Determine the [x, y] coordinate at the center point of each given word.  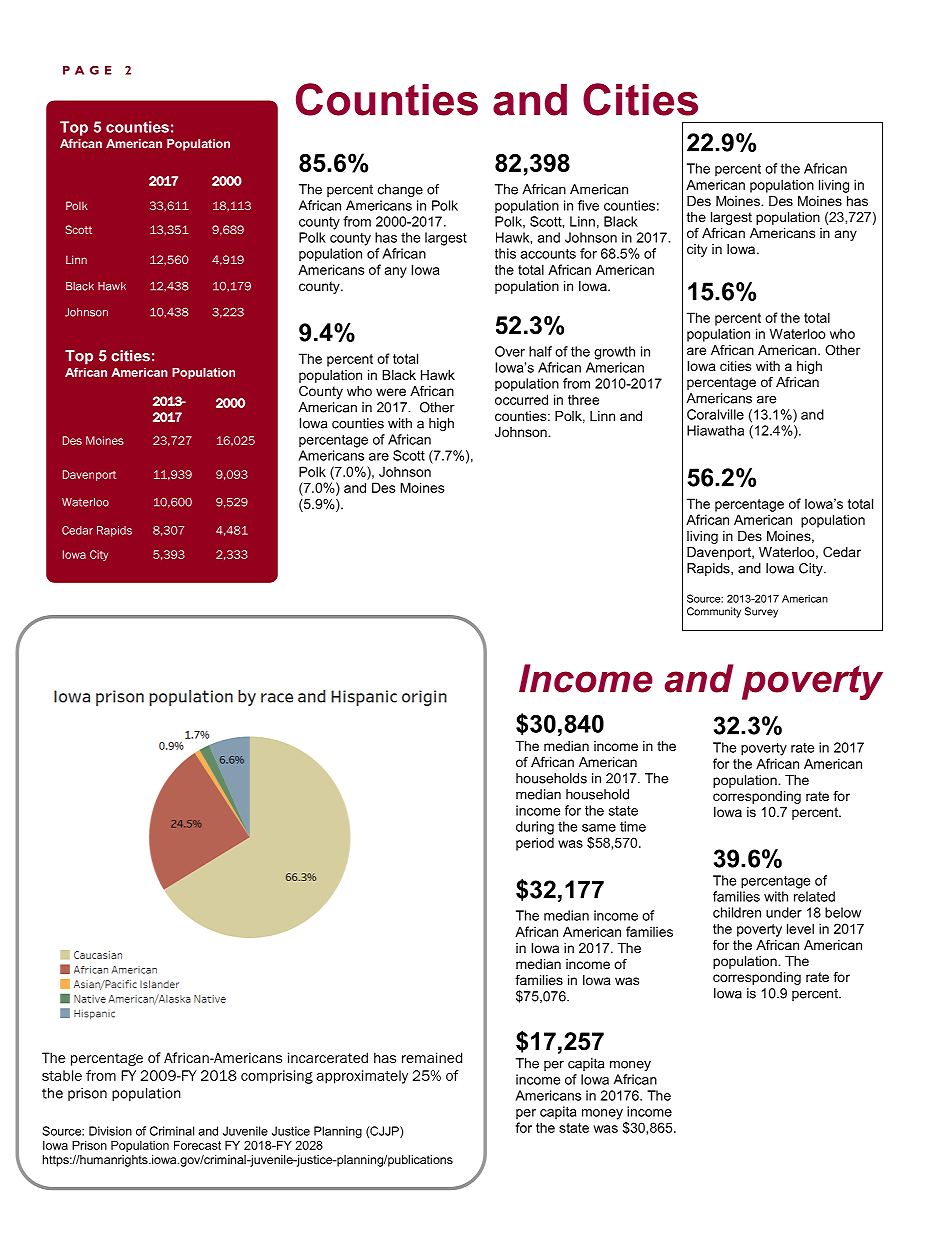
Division [110, 1131]
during [535, 828]
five [588, 205]
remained [432, 1057]
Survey [761, 612]
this [505, 253]
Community [714, 612]
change [400, 190]
